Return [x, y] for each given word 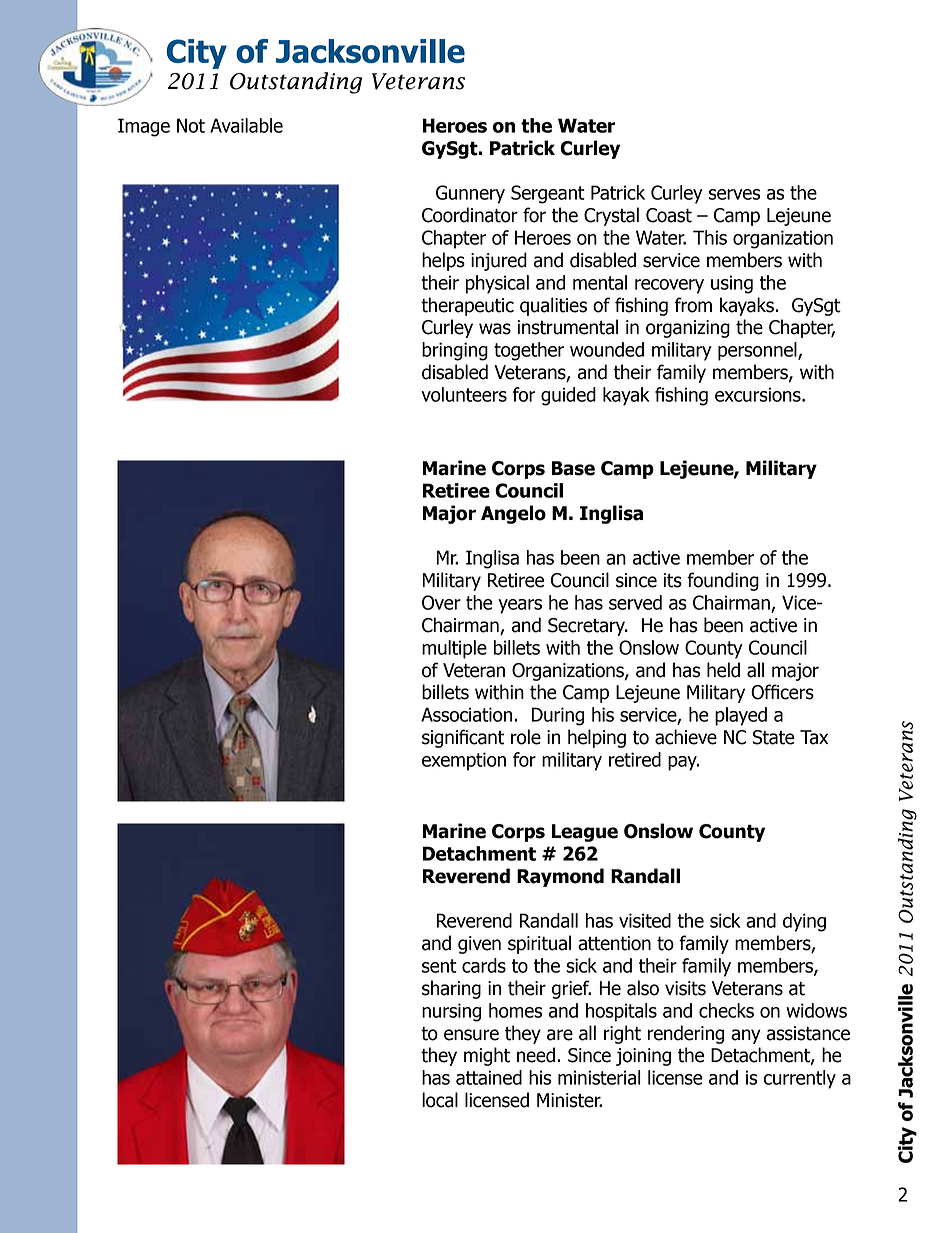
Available [246, 125]
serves [735, 194]
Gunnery [470, 194]
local [440, 1100]
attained [489, 1077]
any [746, 1036]
